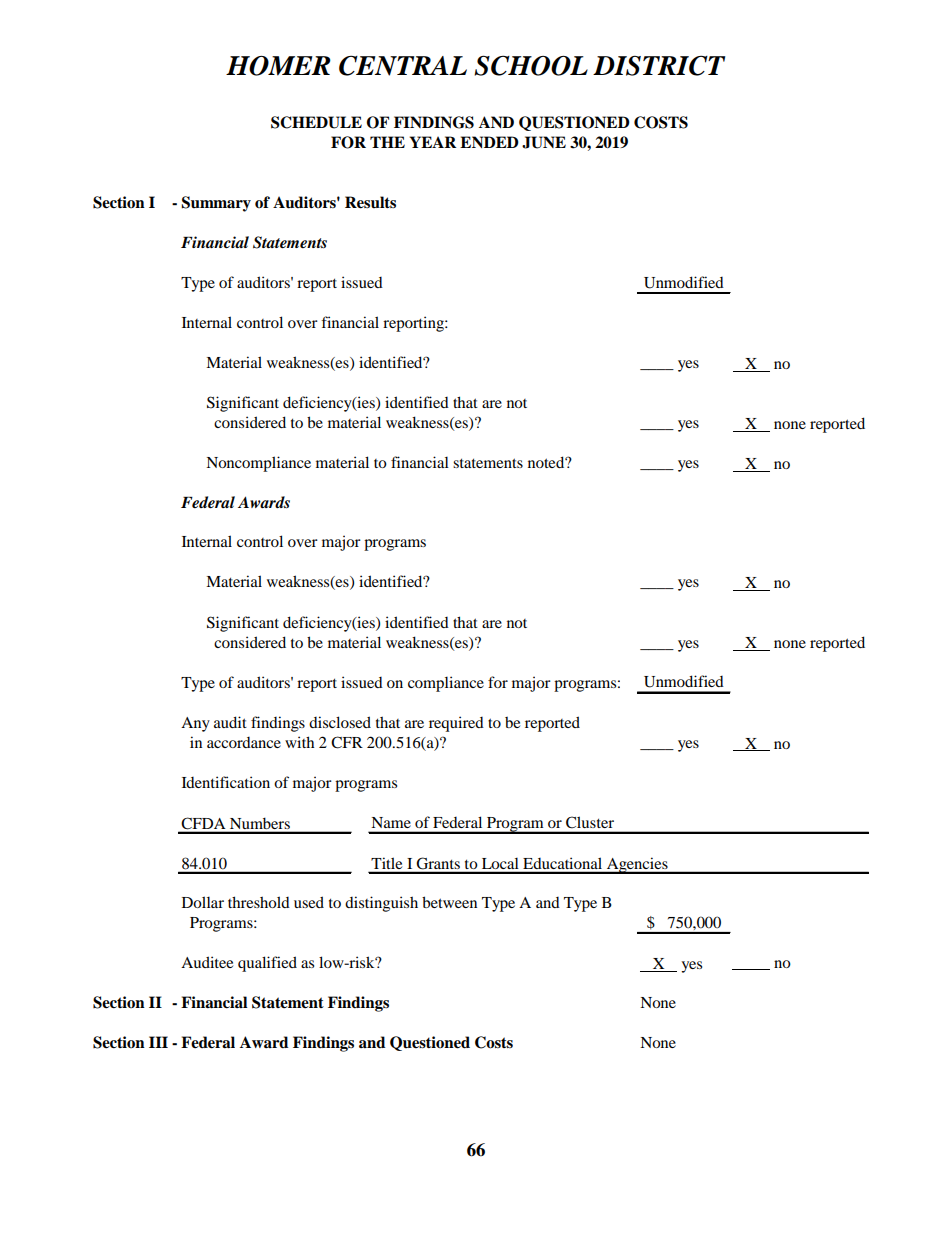  I want to click on DISTRICT, so click(659, 65).
